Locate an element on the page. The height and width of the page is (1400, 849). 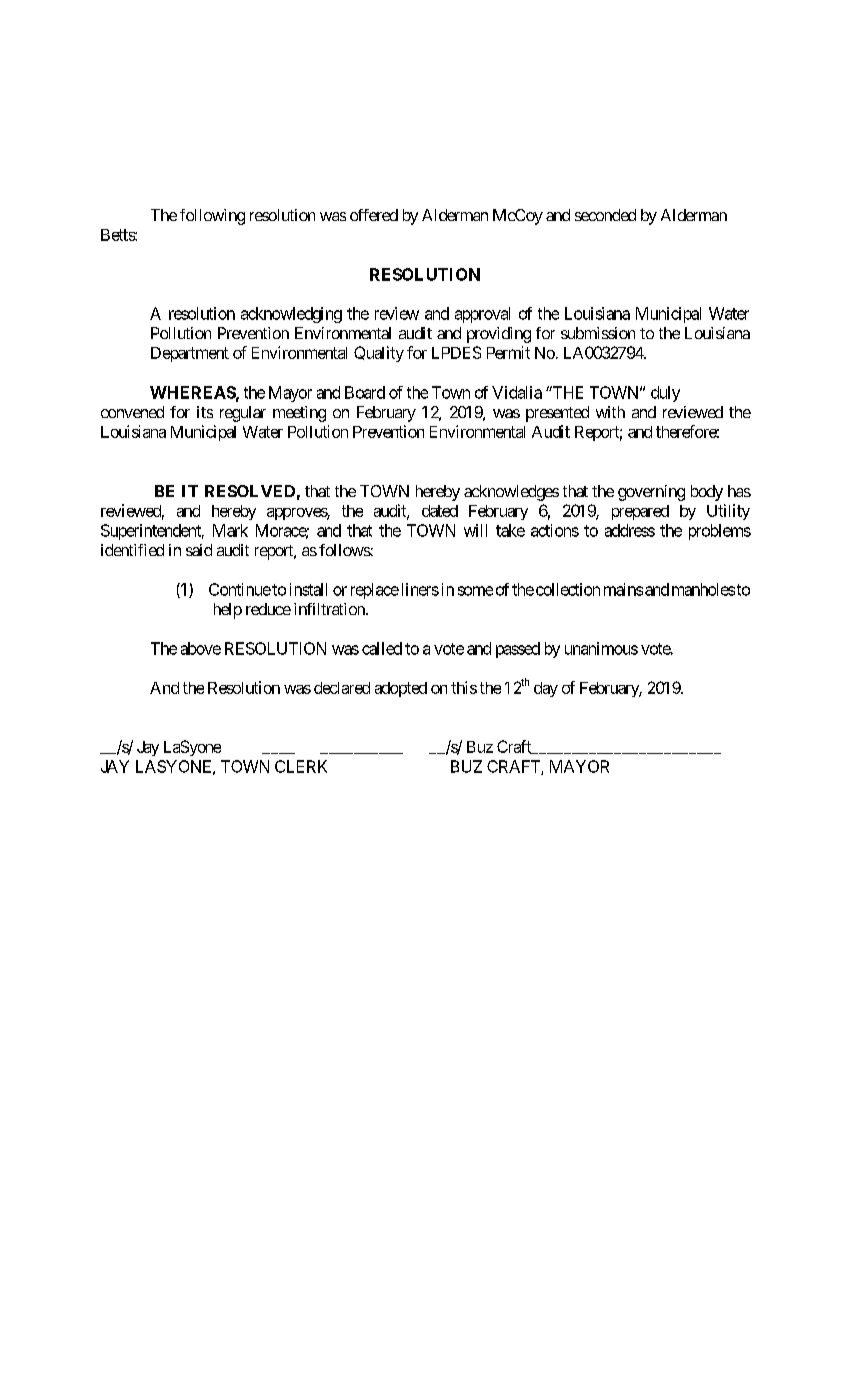
liners is located at coordinates (418, 589).
